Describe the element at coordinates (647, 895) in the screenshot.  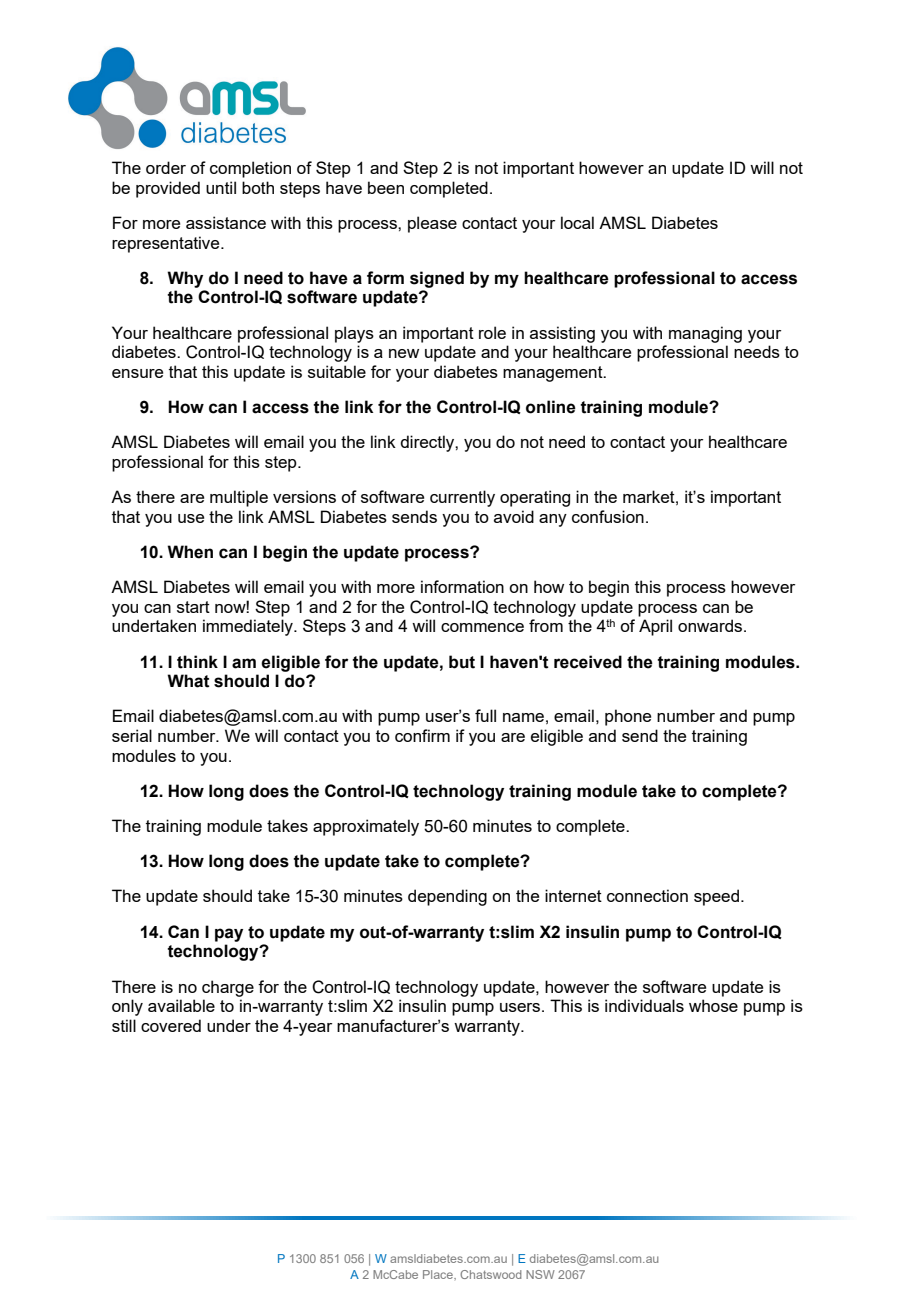
I see `connection` at that location.
